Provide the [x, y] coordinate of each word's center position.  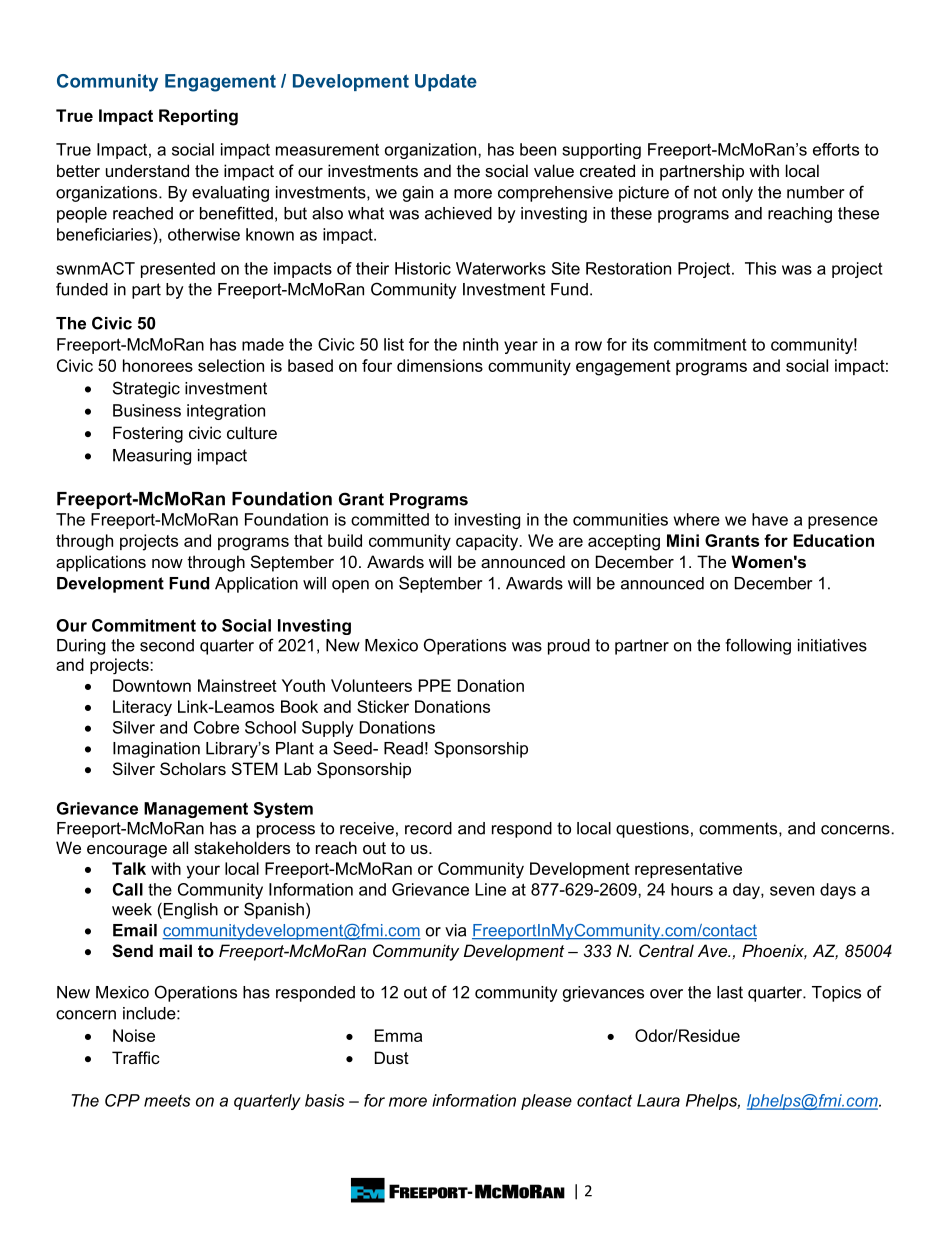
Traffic [136, 1057]
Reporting [198, 117]
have [770, 519]
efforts [836, 149]
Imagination [156, 750]
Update [446, 82]
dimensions [440, 365]
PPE [435, 685]
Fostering [148, 434]
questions [652, 830]
